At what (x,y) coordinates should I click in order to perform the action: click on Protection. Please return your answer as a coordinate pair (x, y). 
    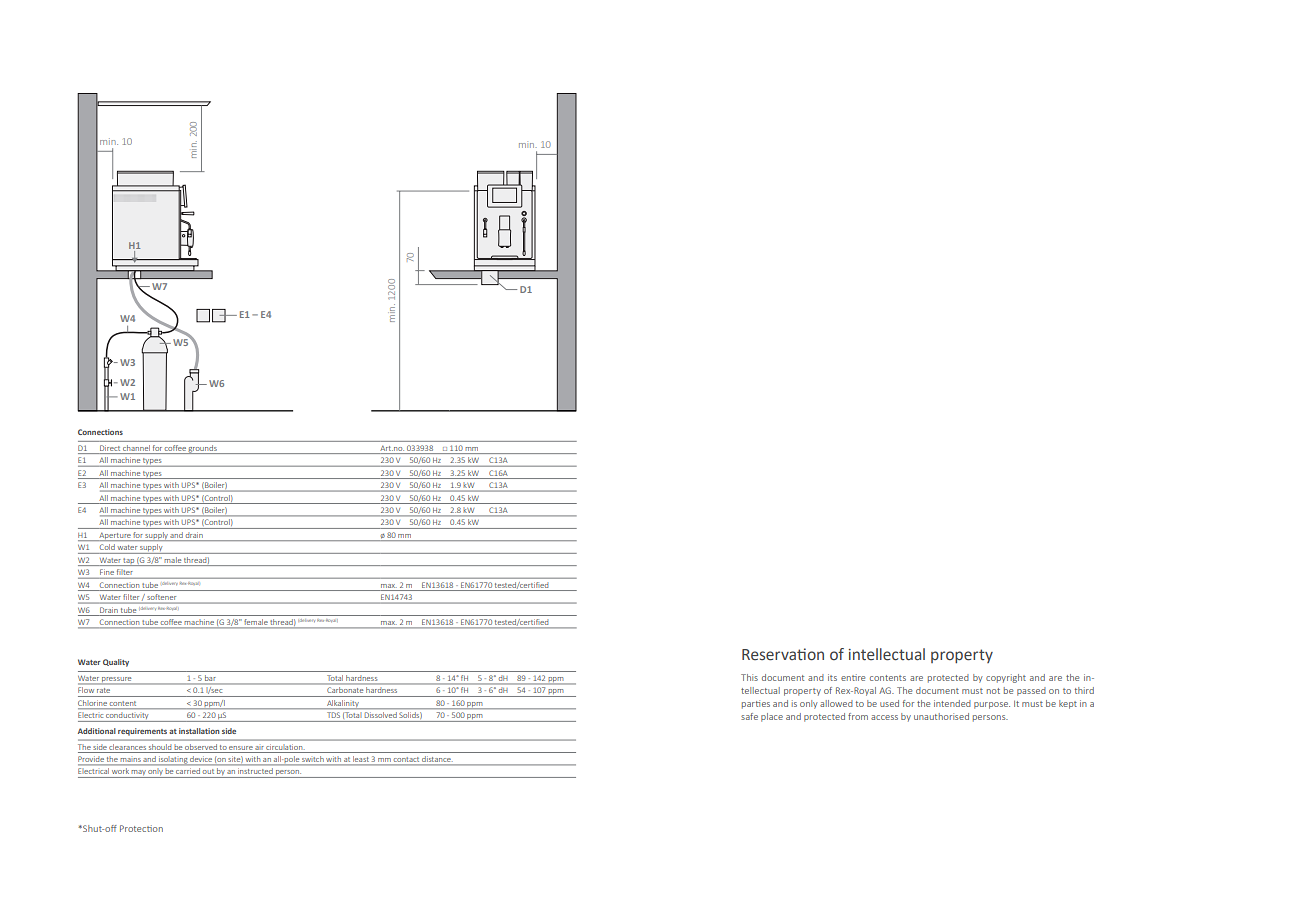
    Looking at the image, I should click on (141, 828).
